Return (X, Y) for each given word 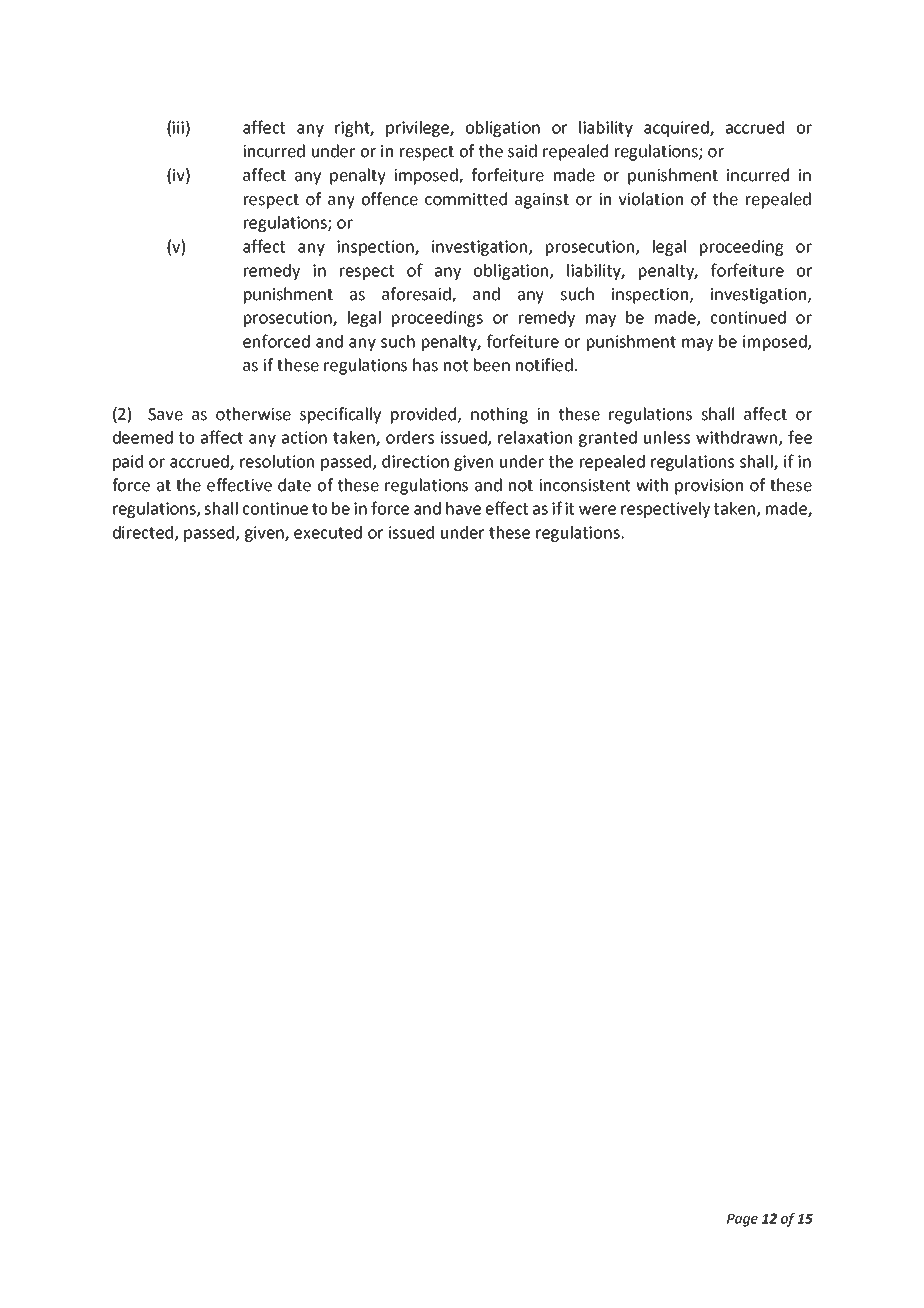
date (294, 485)
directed (144, 533)
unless (667, 437)
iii (178, 127)
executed (328, 532)
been (492, 365)
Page (742, 1220)
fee (800, 437)
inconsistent (584, 485)
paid (128, 463)
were (597, 510)
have (463, 508)
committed (466, 199)
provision (709, 487)
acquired (677, 129)
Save (165, 414)
